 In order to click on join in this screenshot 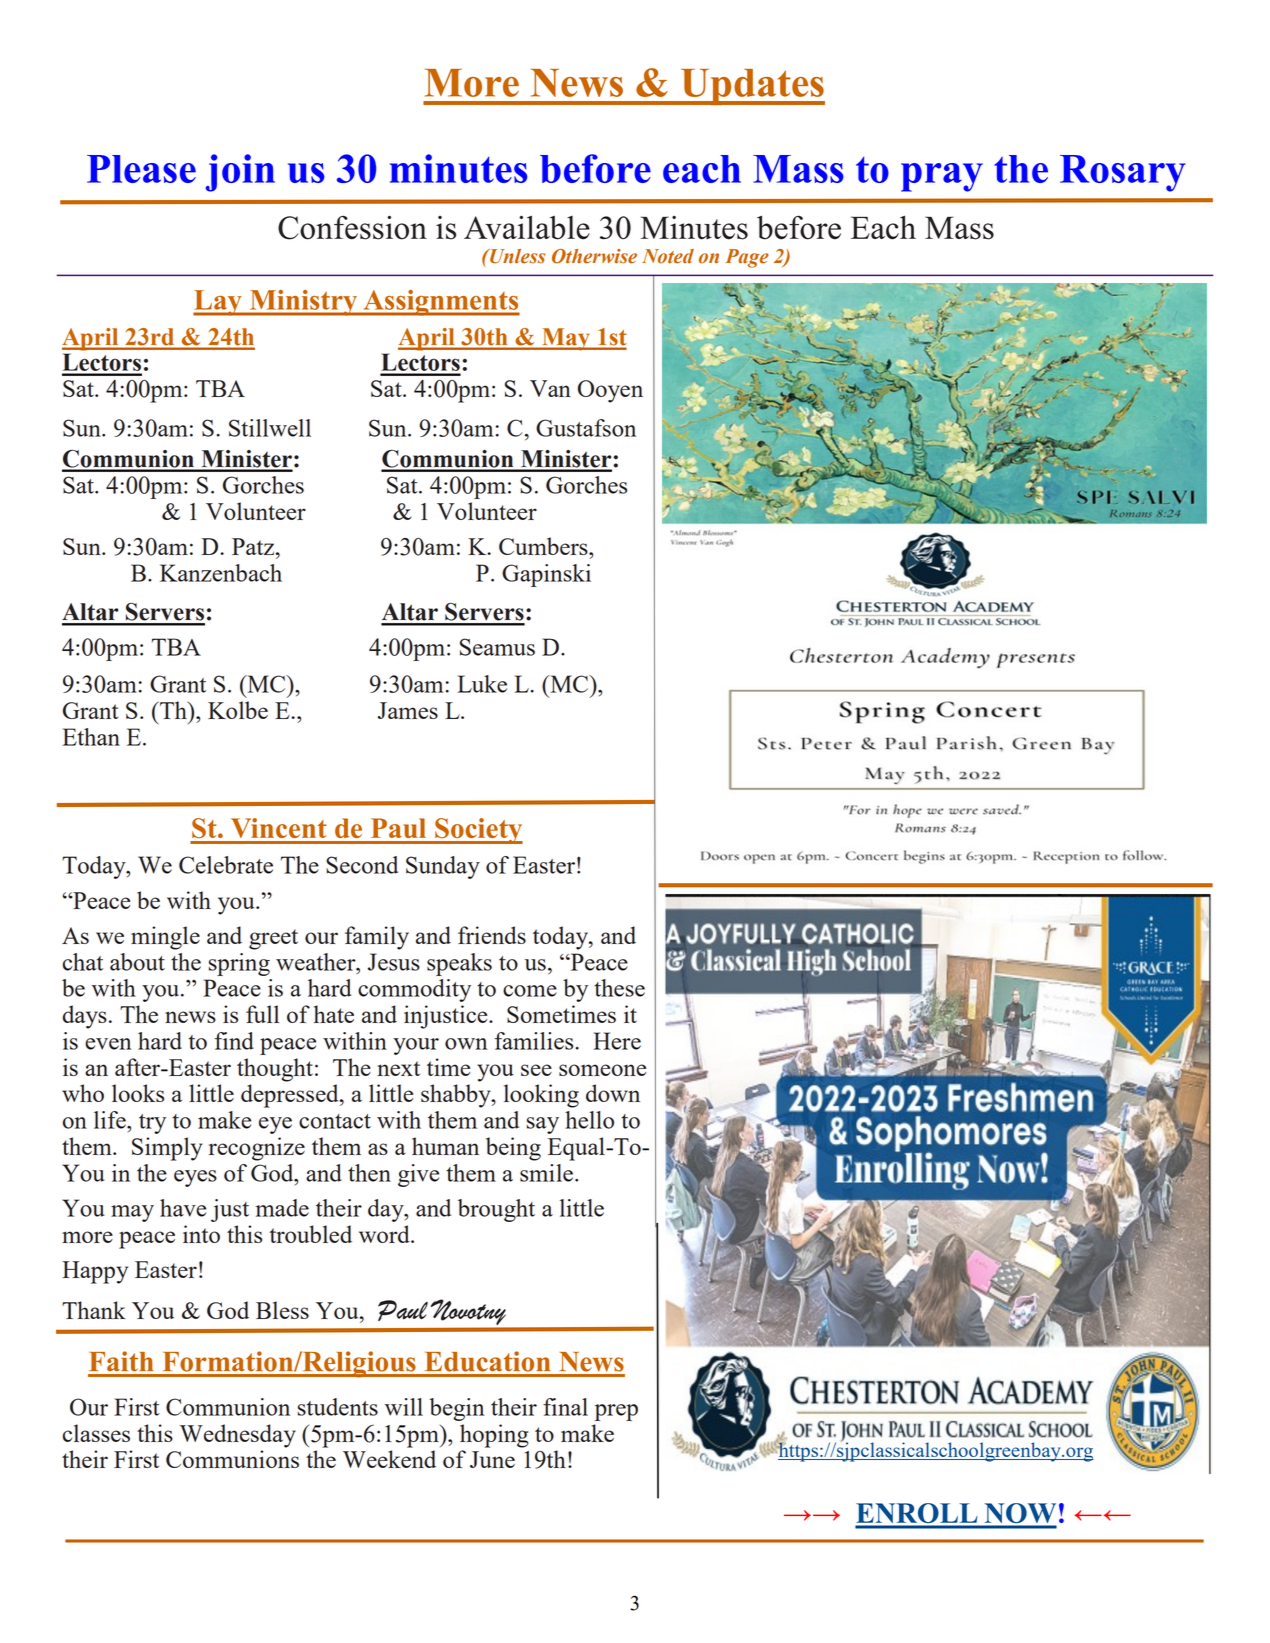, I will do `click(240, 173)`.
